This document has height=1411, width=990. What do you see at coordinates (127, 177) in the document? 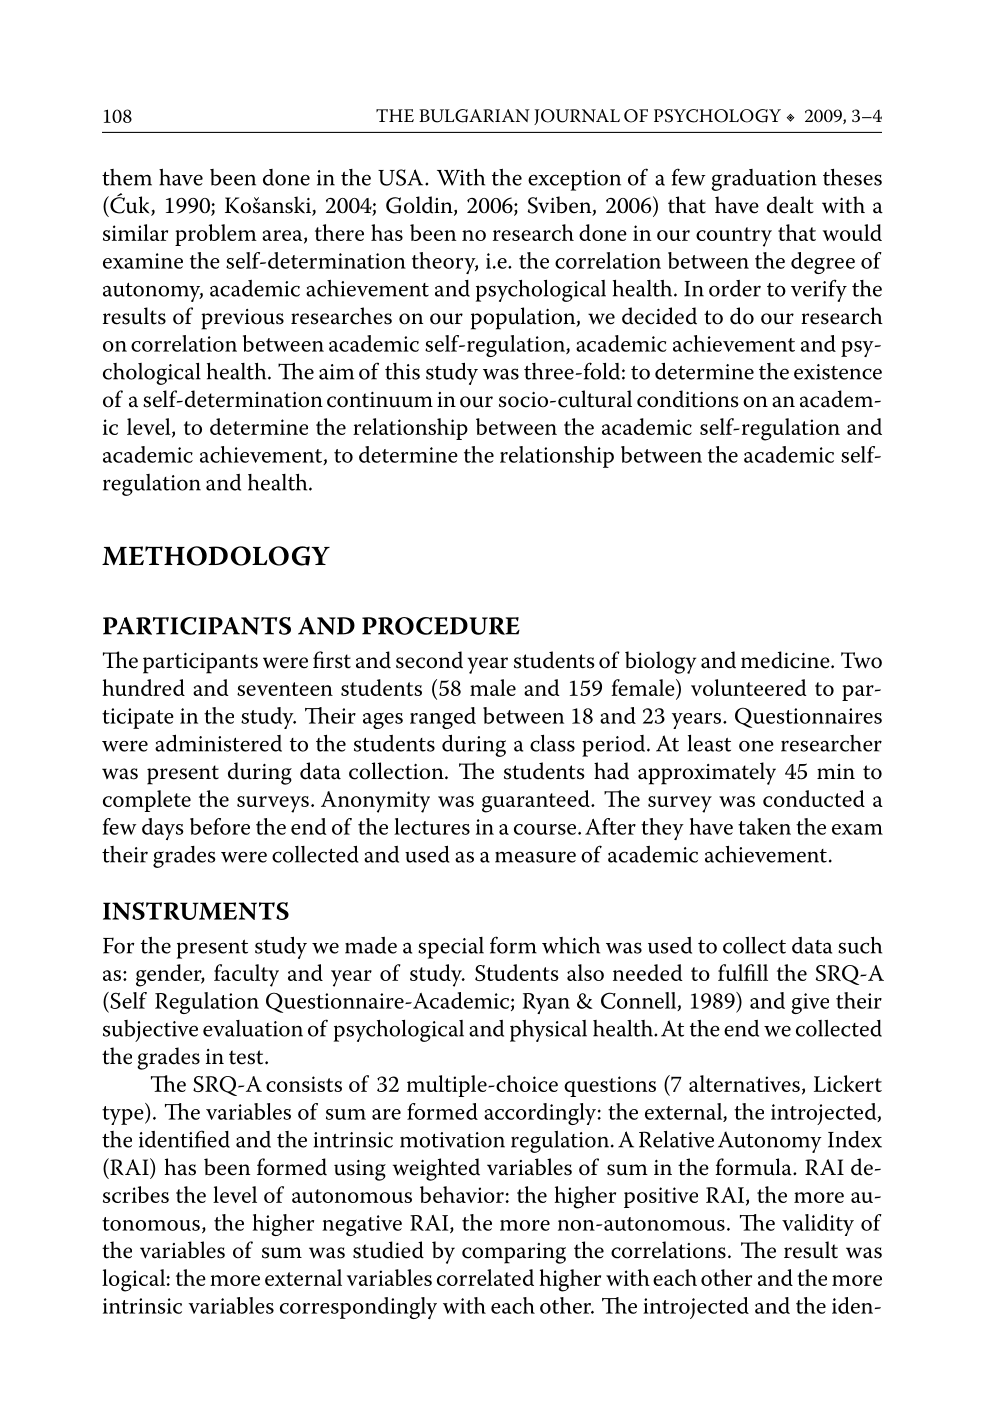
I see `them` at bounding box center [127, 177].
